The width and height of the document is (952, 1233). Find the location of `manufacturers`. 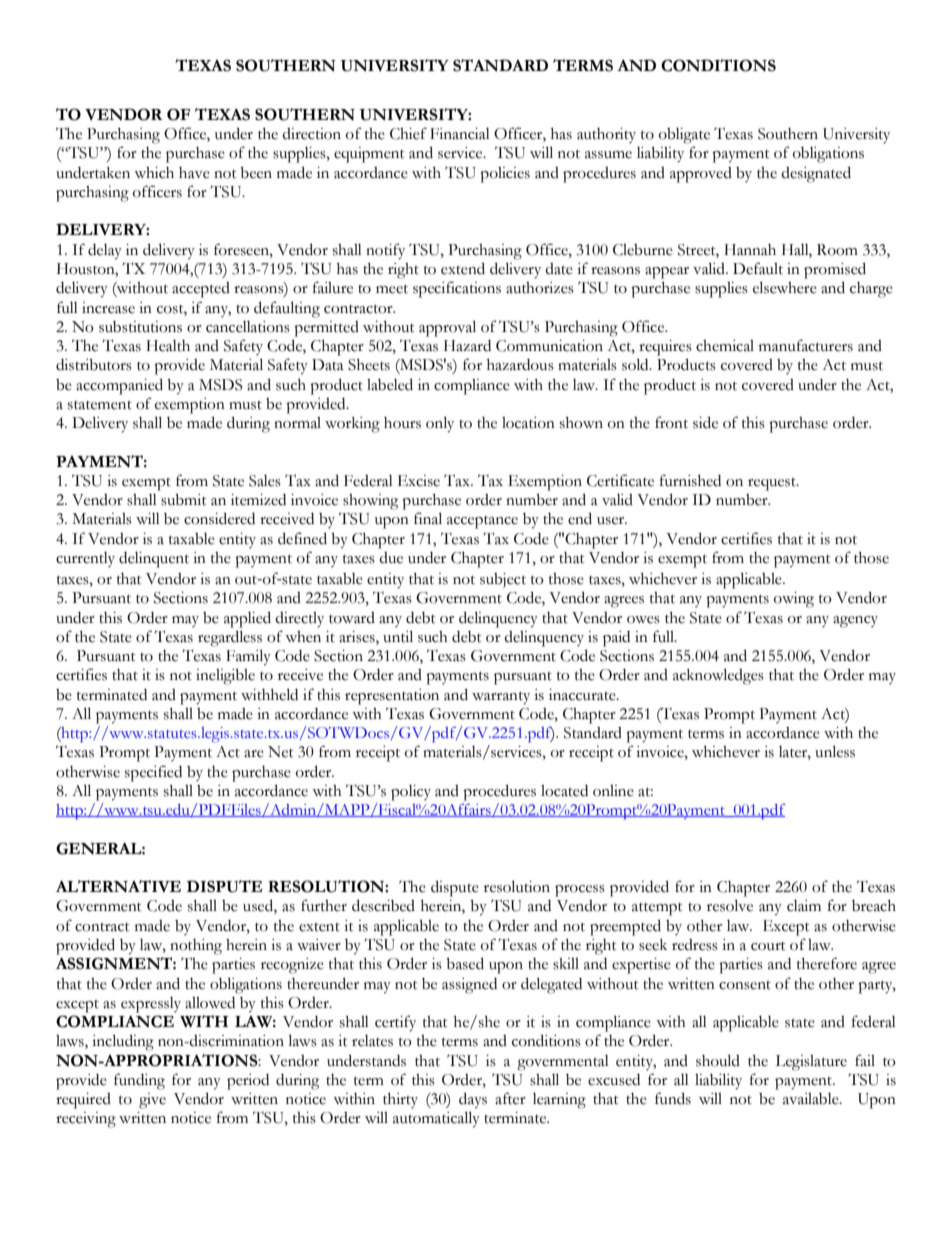

manufacturers is located at coordinates (806, 345).
